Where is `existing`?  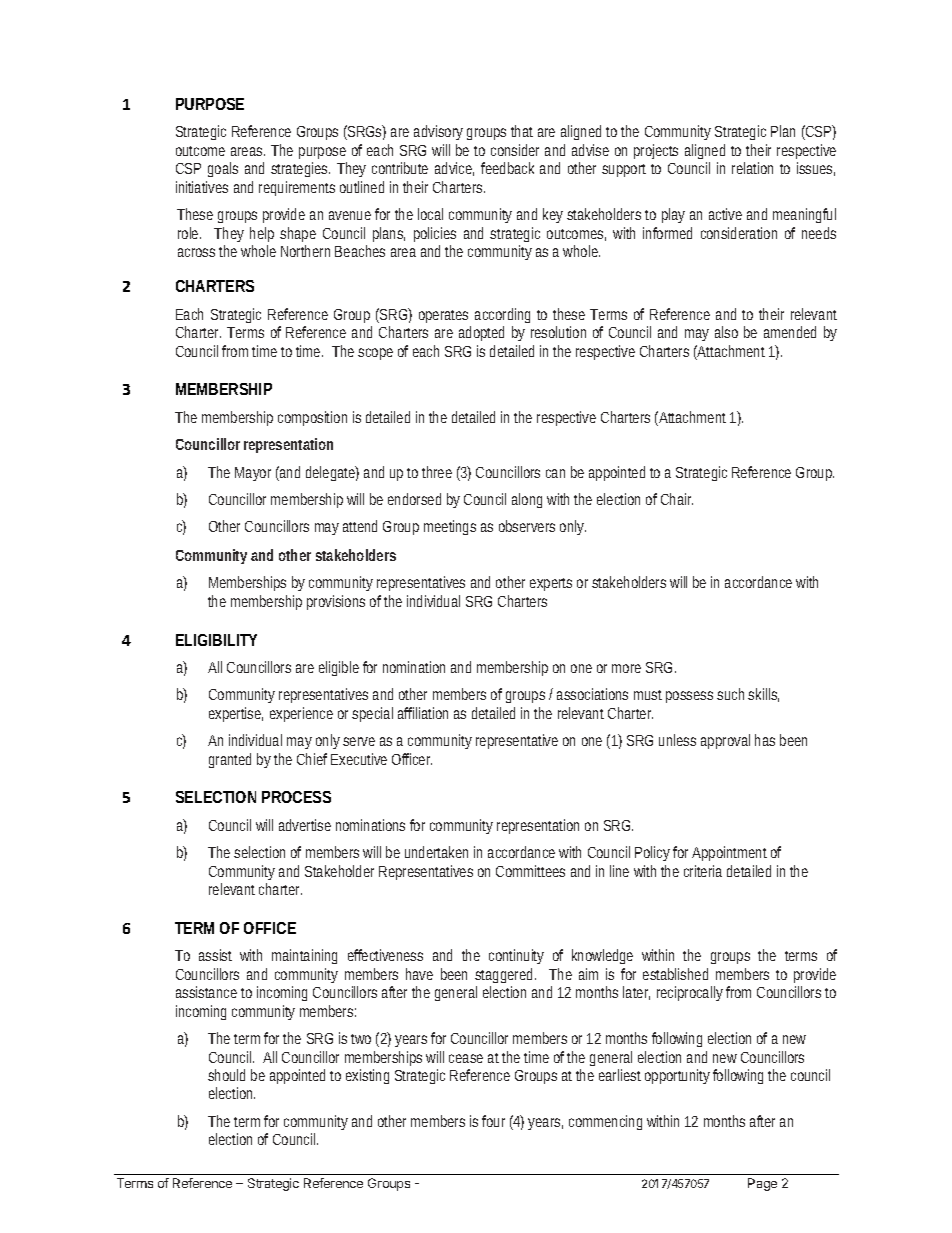 existing is located at coordinates (367, 1076).
